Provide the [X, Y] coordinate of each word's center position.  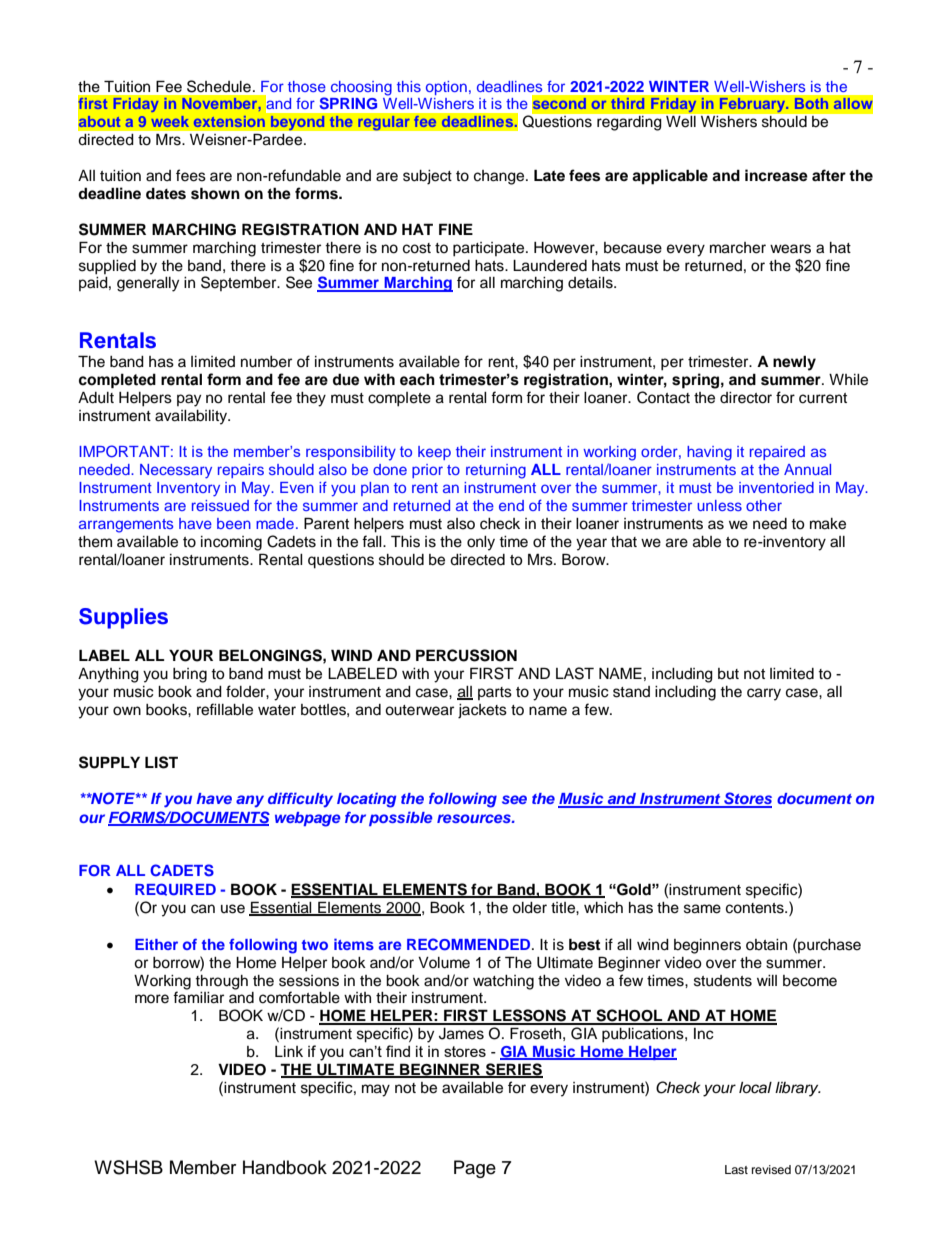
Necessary [176, 471]
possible [401, 818]
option [446, 88]
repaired [777, 453]
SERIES [513, 1070]
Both [811, 103]
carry [764, 694]
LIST [161, 762]
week [170, 121]
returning [496, 471]
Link [289, 1051]
